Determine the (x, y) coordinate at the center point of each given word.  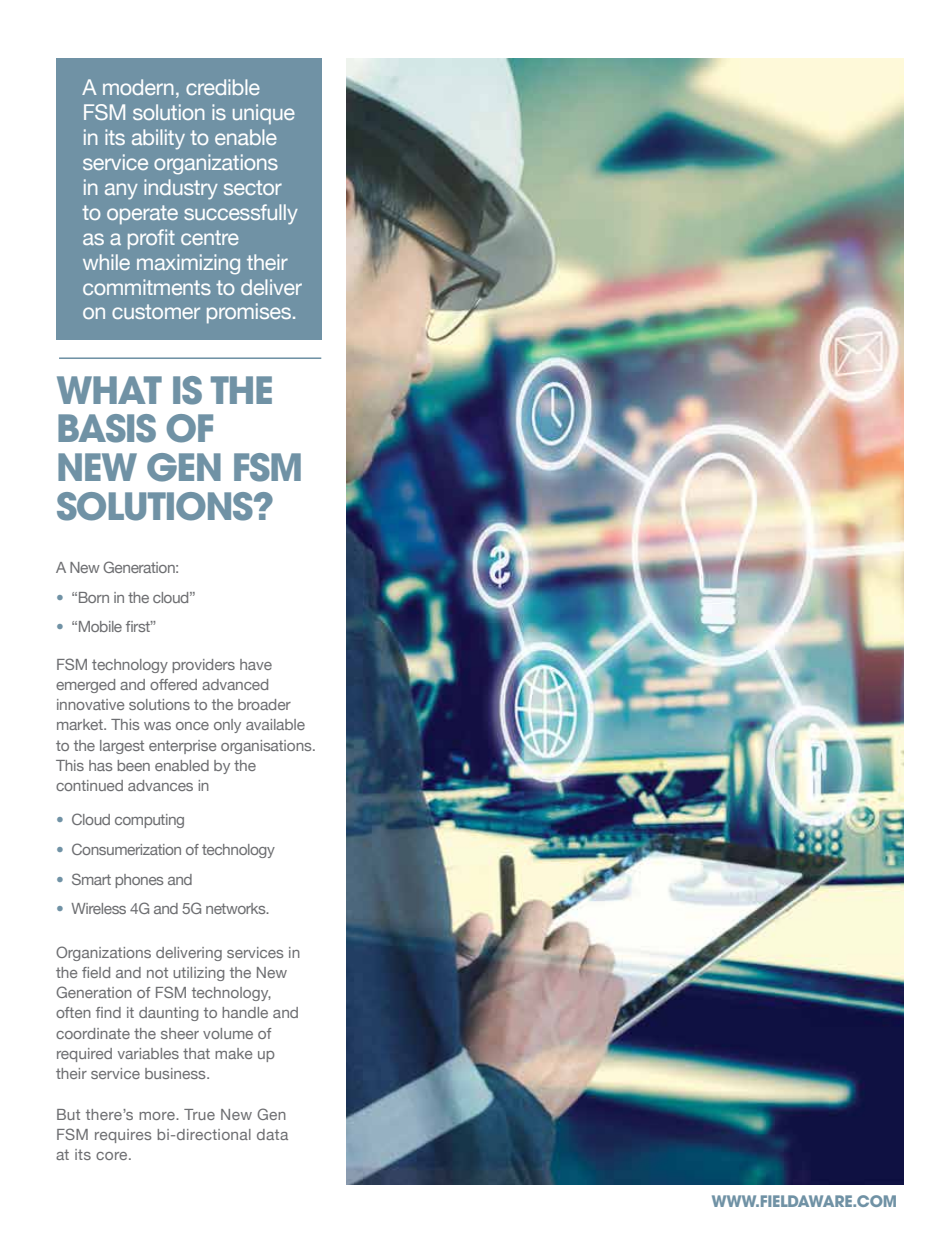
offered (173, 684)
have (256, 664)
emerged (85, 686)
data (272, 1134)
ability (158, 139)
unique (264, 114)
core (113, 1156)
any (121, 191)
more (158, 1116)
